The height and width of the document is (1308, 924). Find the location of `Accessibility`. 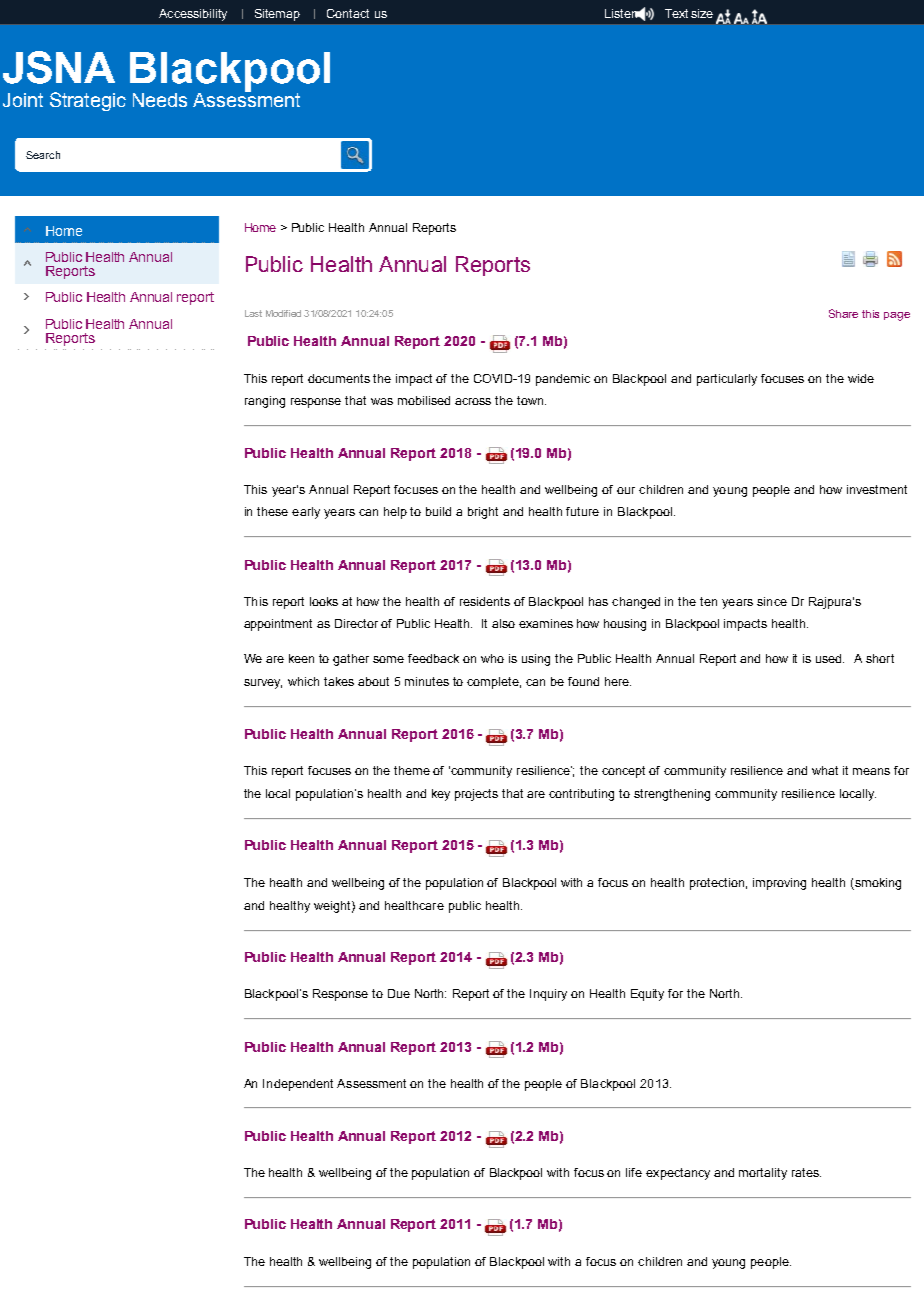

Accessibility is located at coordinates (193, 15).
